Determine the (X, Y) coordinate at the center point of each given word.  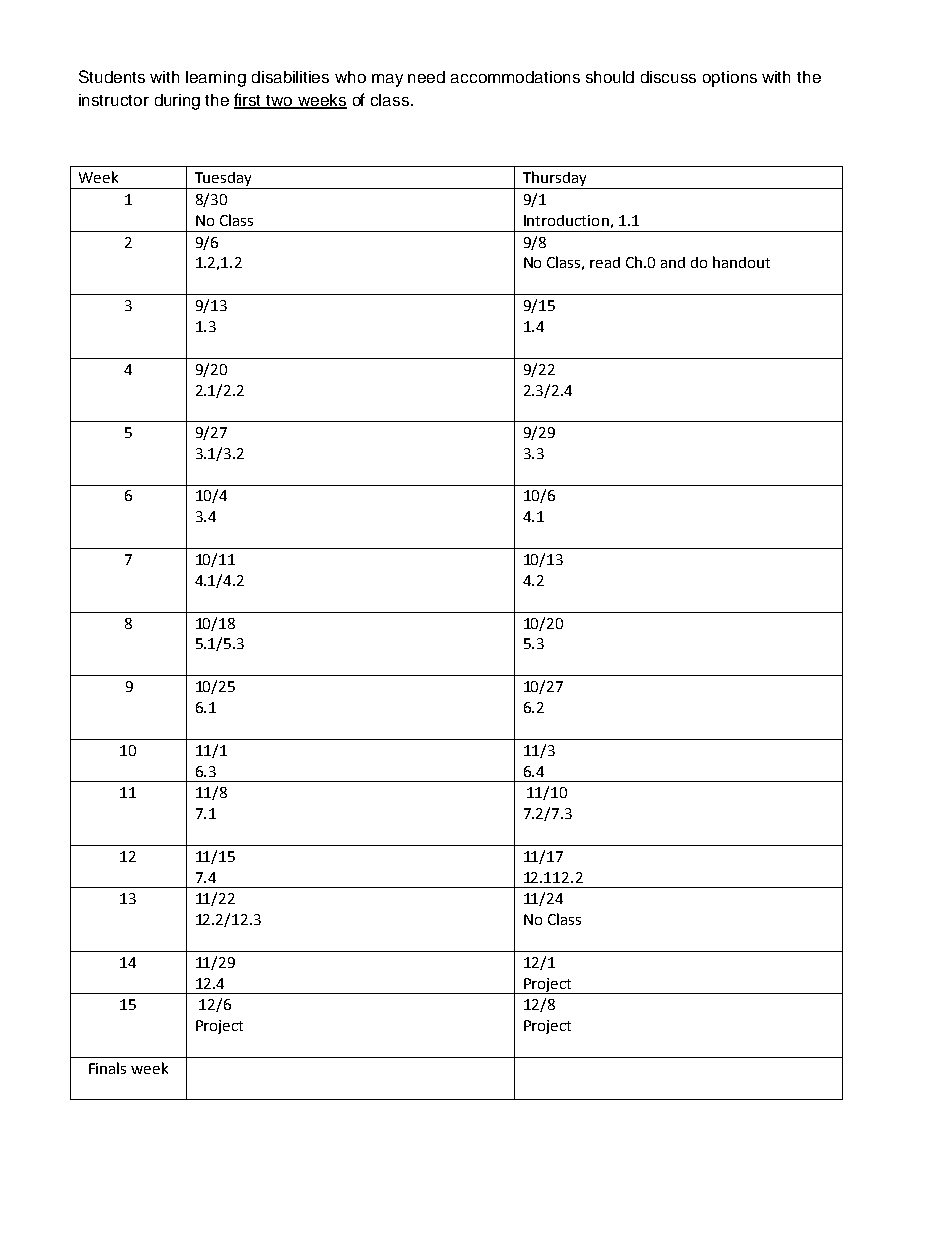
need (426, 77)
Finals (107, 1068)
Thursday (554, 180)
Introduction (566, 220)
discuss (668, 77)
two (280, 101)
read (605, 262)
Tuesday (223, 180)
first (249, 100)
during (177, 102)
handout (741, 262)
